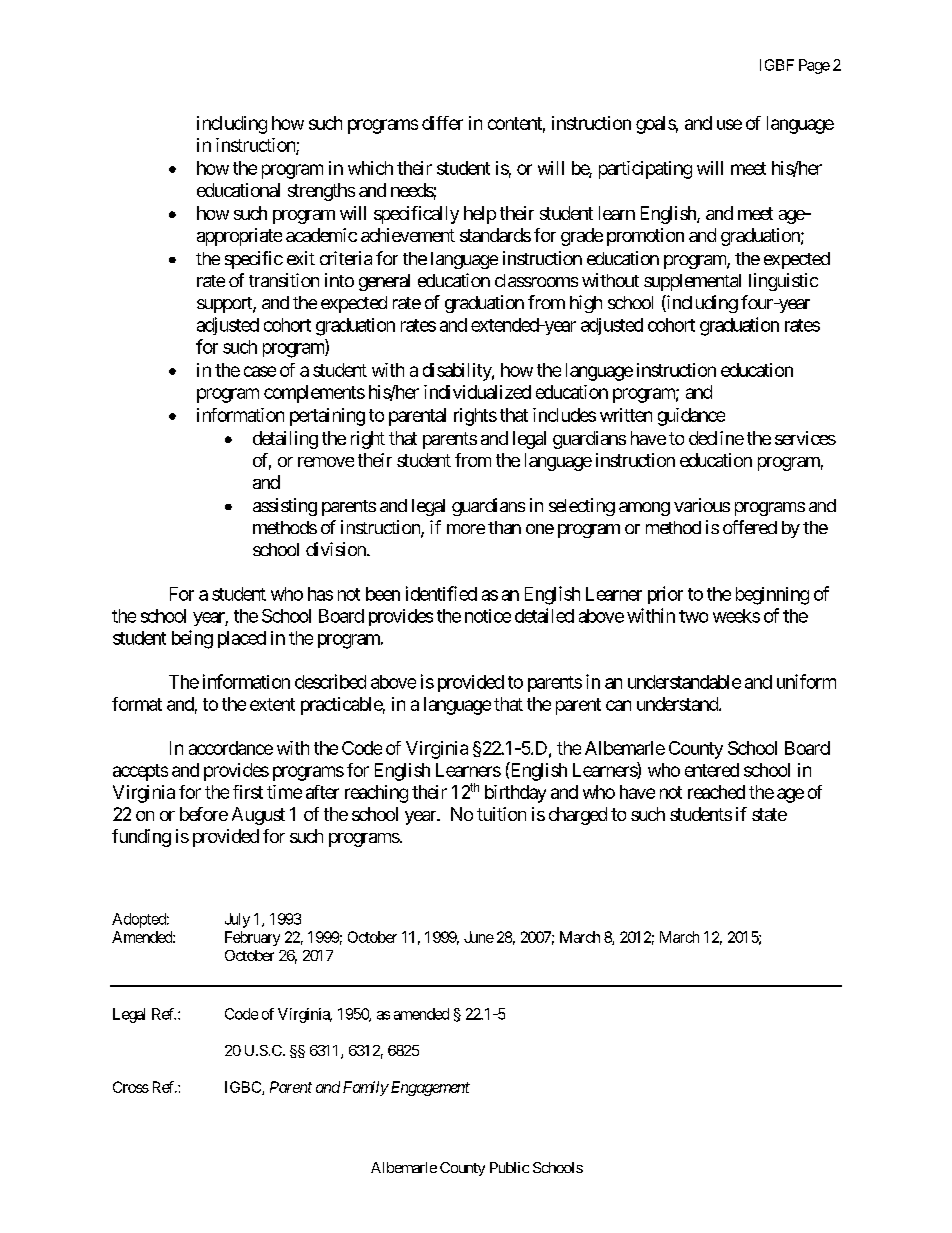  I want to click on Cross, so click(131, 1087).
